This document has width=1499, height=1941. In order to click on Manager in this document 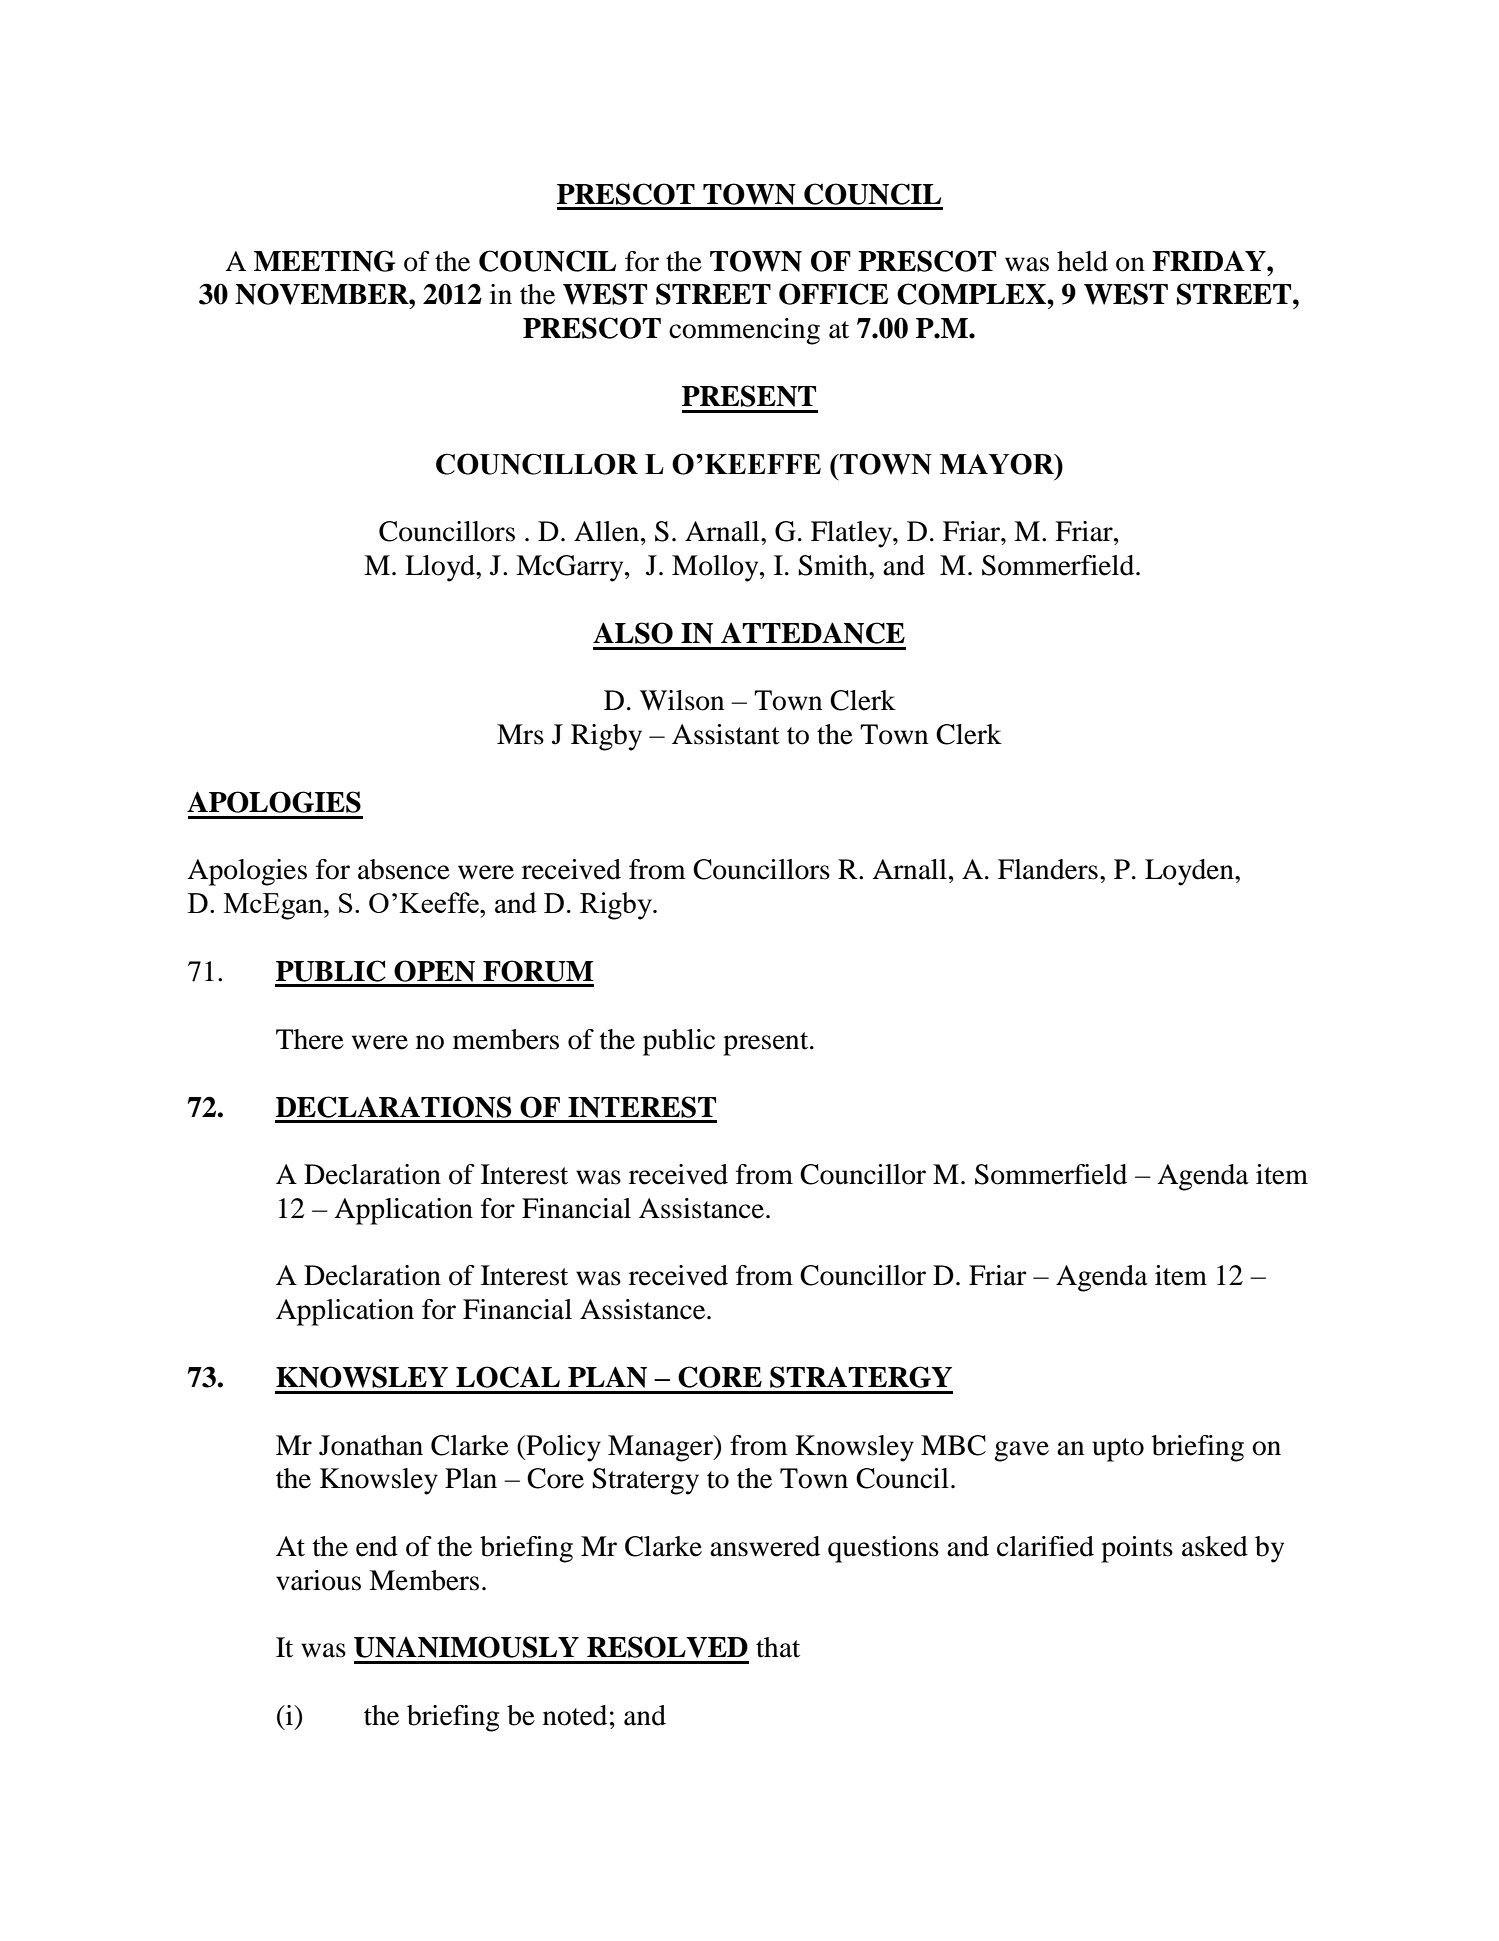, I will do `click(661, 1448)`.
